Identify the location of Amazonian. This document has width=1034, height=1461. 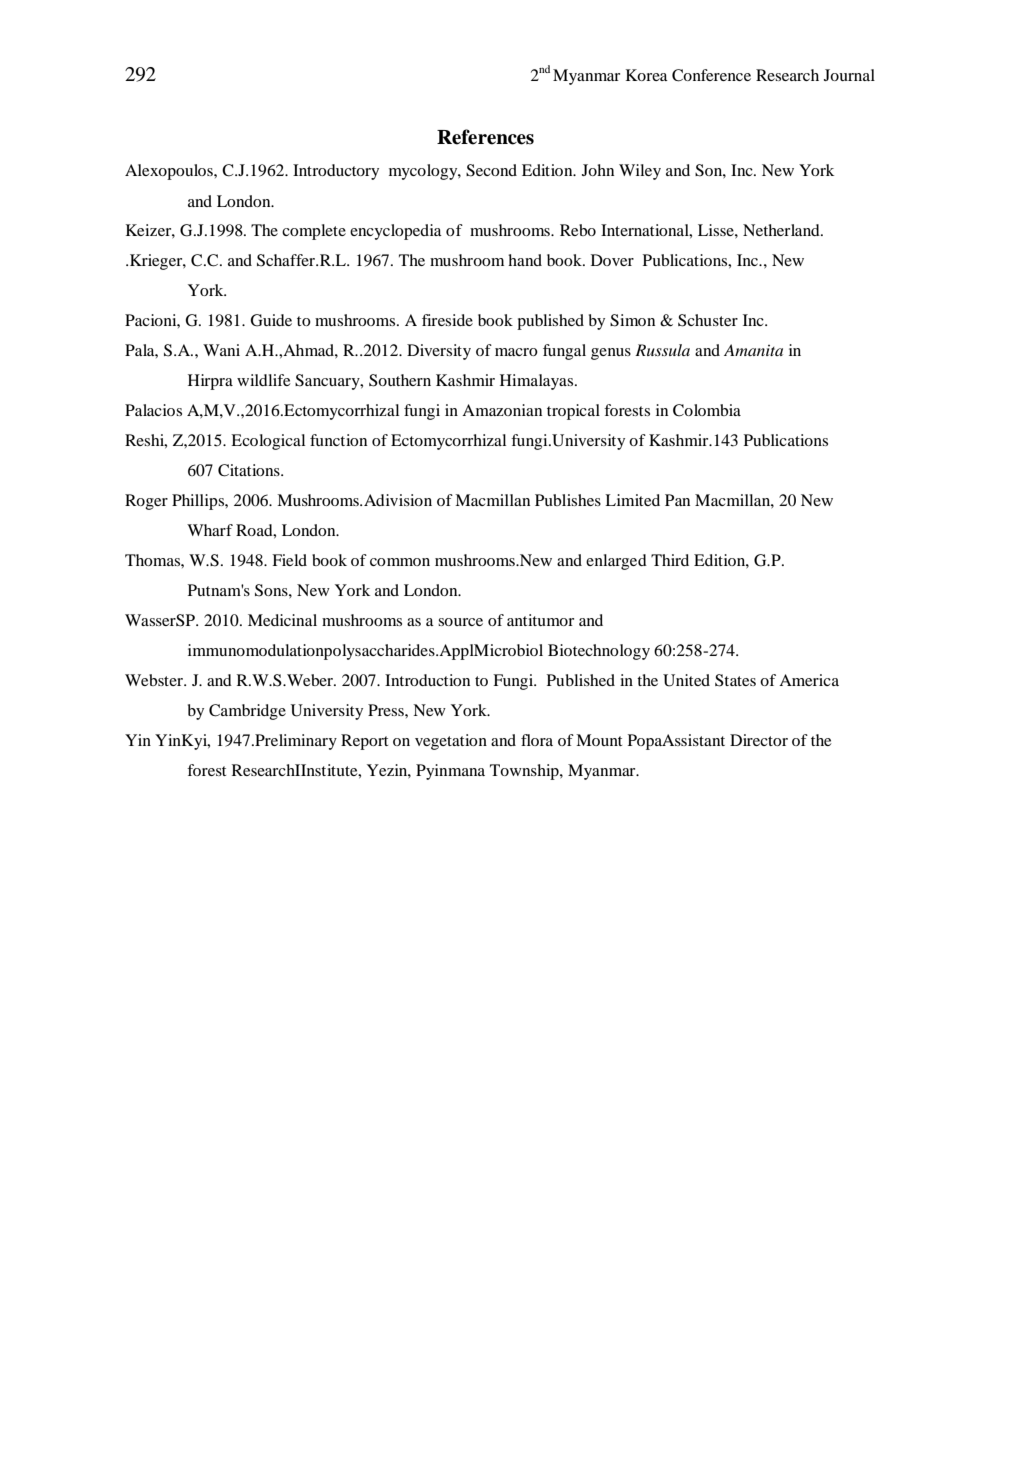
(502, 410).
